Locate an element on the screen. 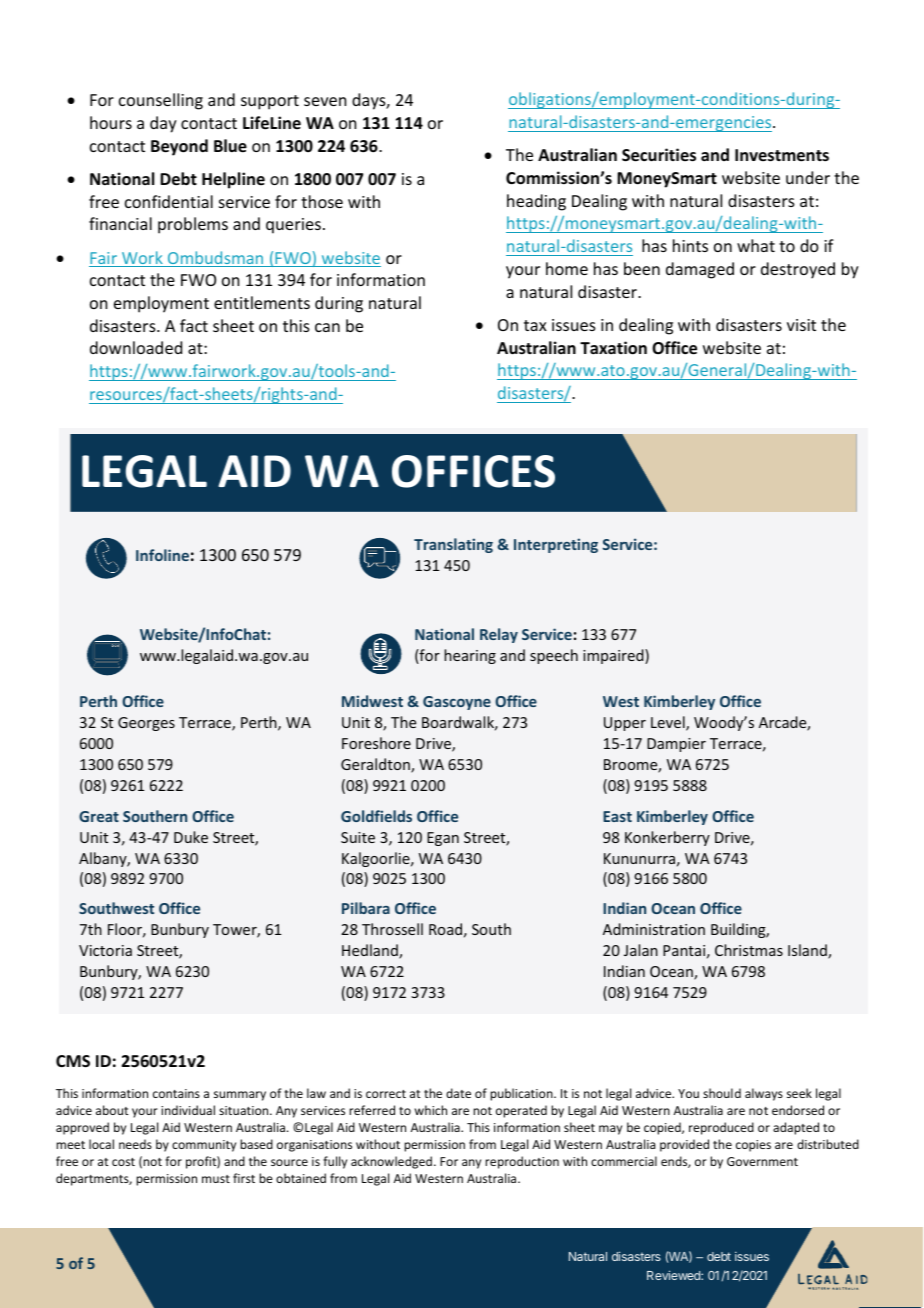 This screenshot has height=1308, width=924. Level is located at coordinates (669, 723).
